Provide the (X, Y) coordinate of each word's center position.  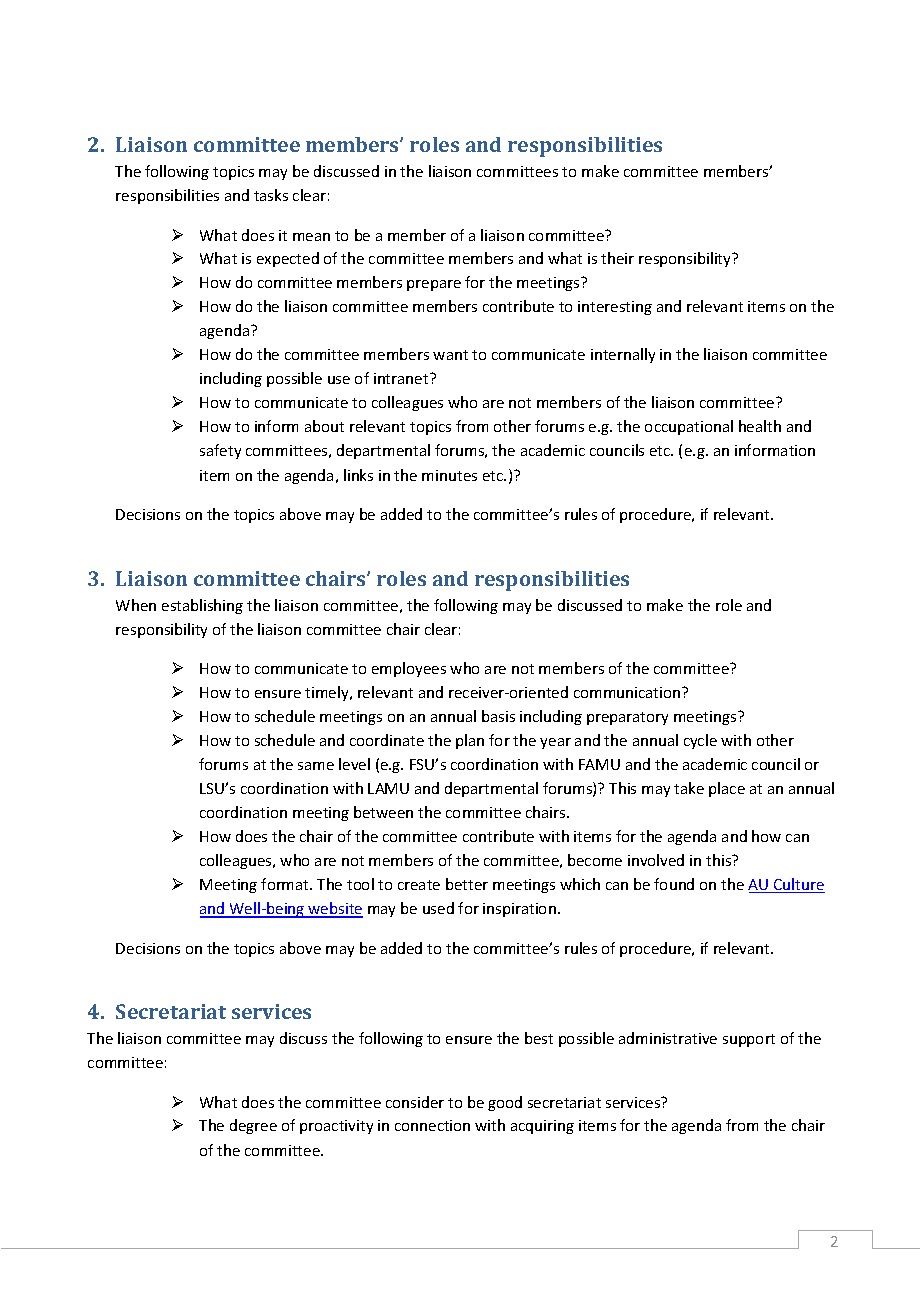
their (617, 258)
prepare (434, 285)
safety (220, 451)
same (316, 766)
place (727, 789)
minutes (449, 475)
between (383, 812)
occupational (689, 427)
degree (253, 1126)
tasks (271, 195)
